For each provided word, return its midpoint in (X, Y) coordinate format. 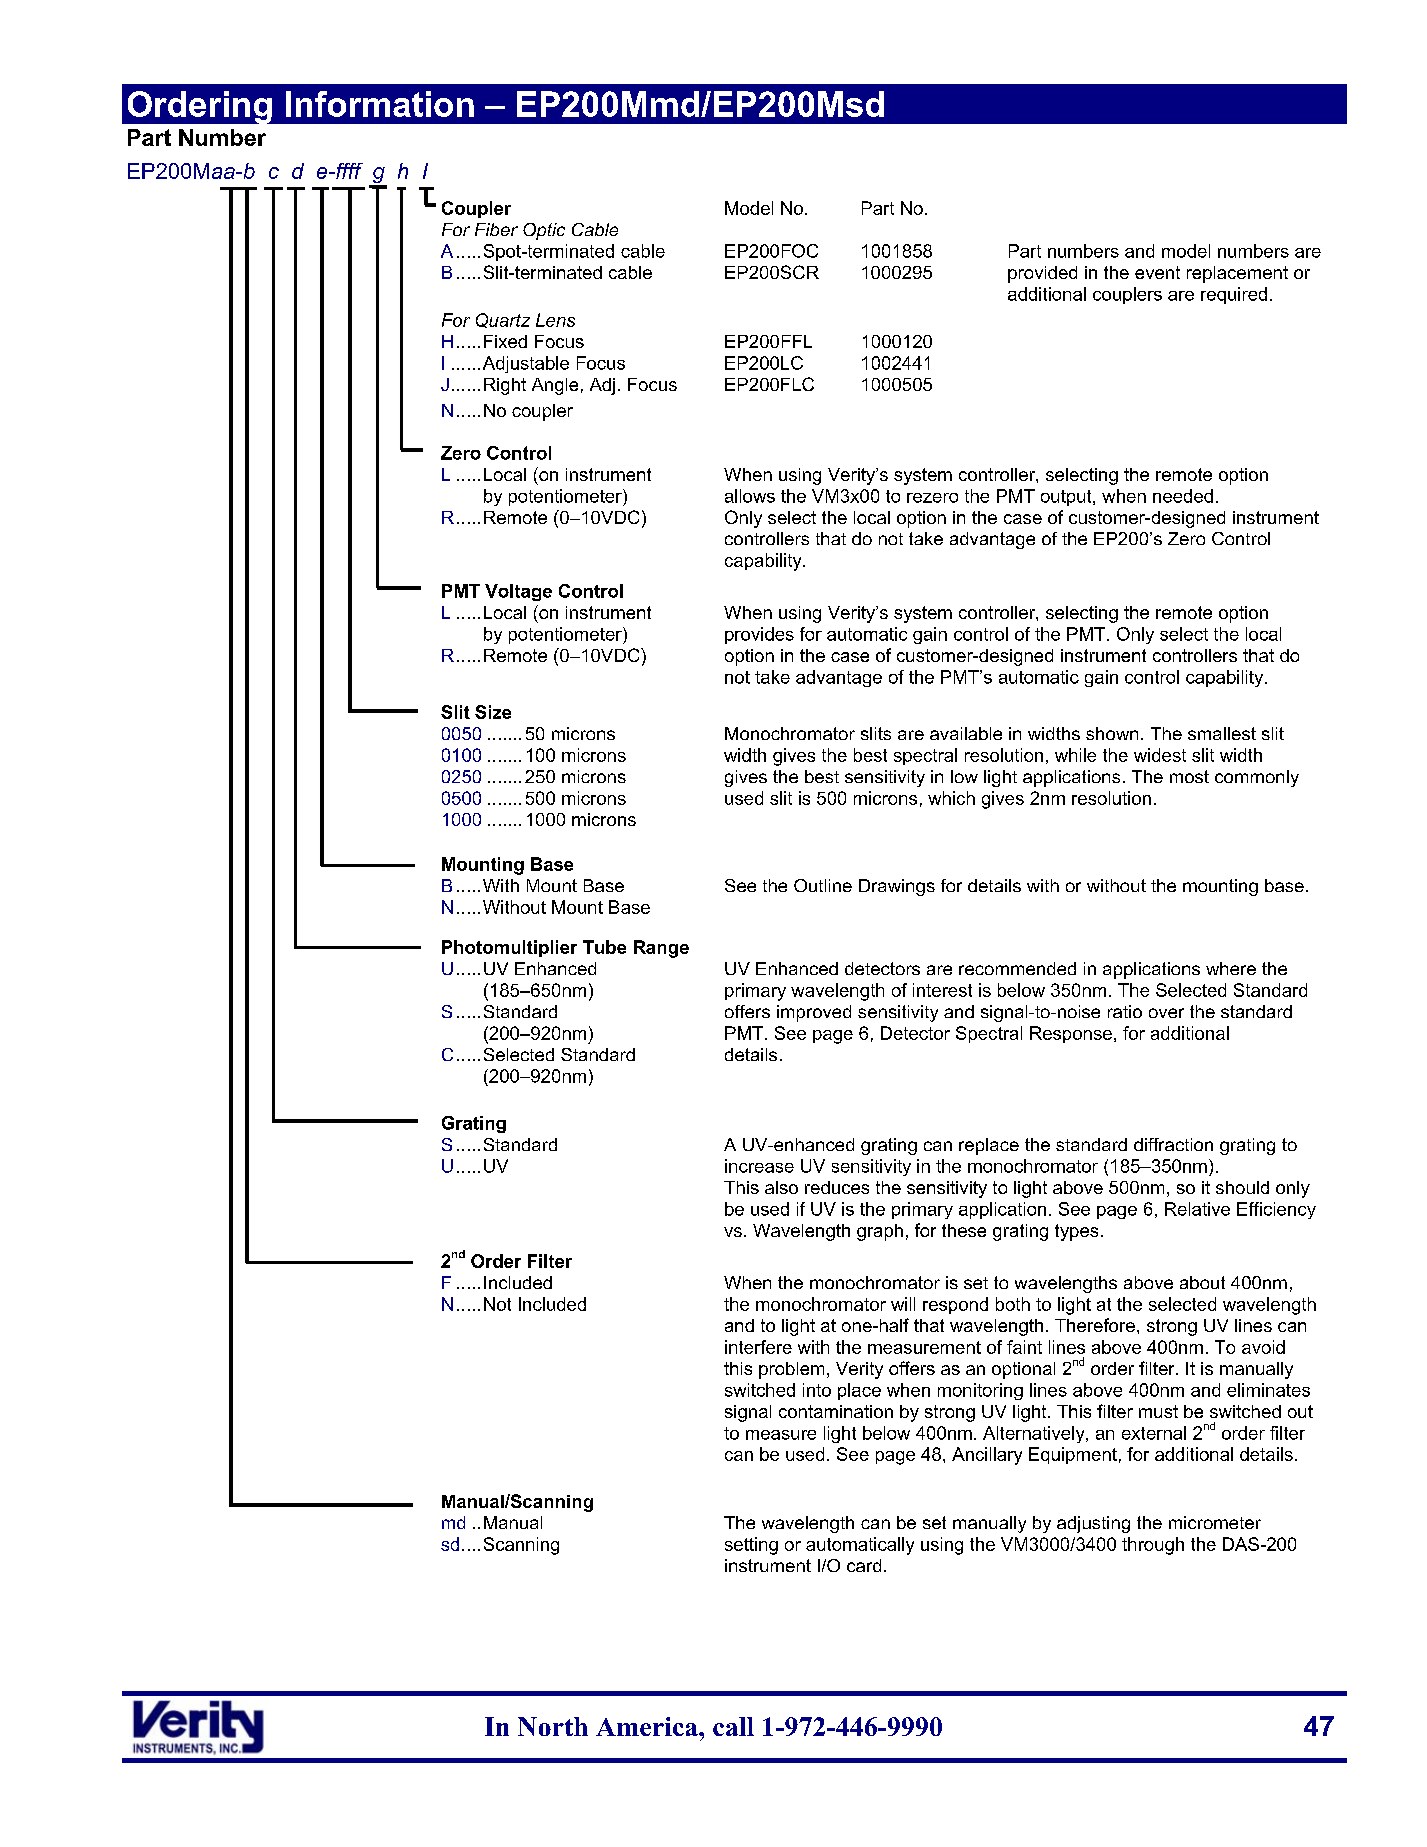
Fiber (496, 229)
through (1153, 1546)
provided (1042, 274)
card (864, 1565)
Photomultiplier (509, 948)
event (1157, 272)
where (1231, 968)
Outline (823, 885)
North (553, 1726)
